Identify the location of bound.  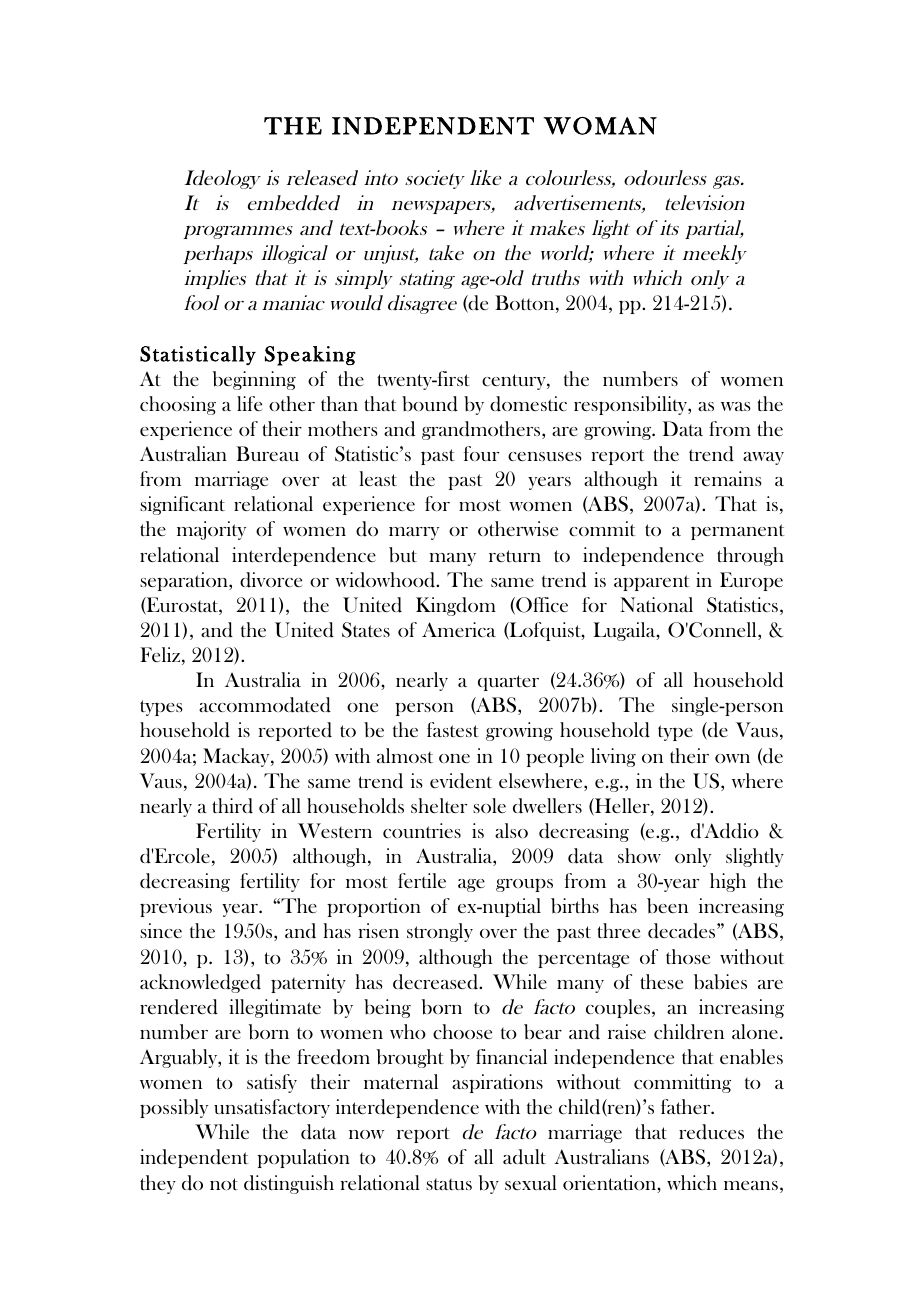
(430, 404).
